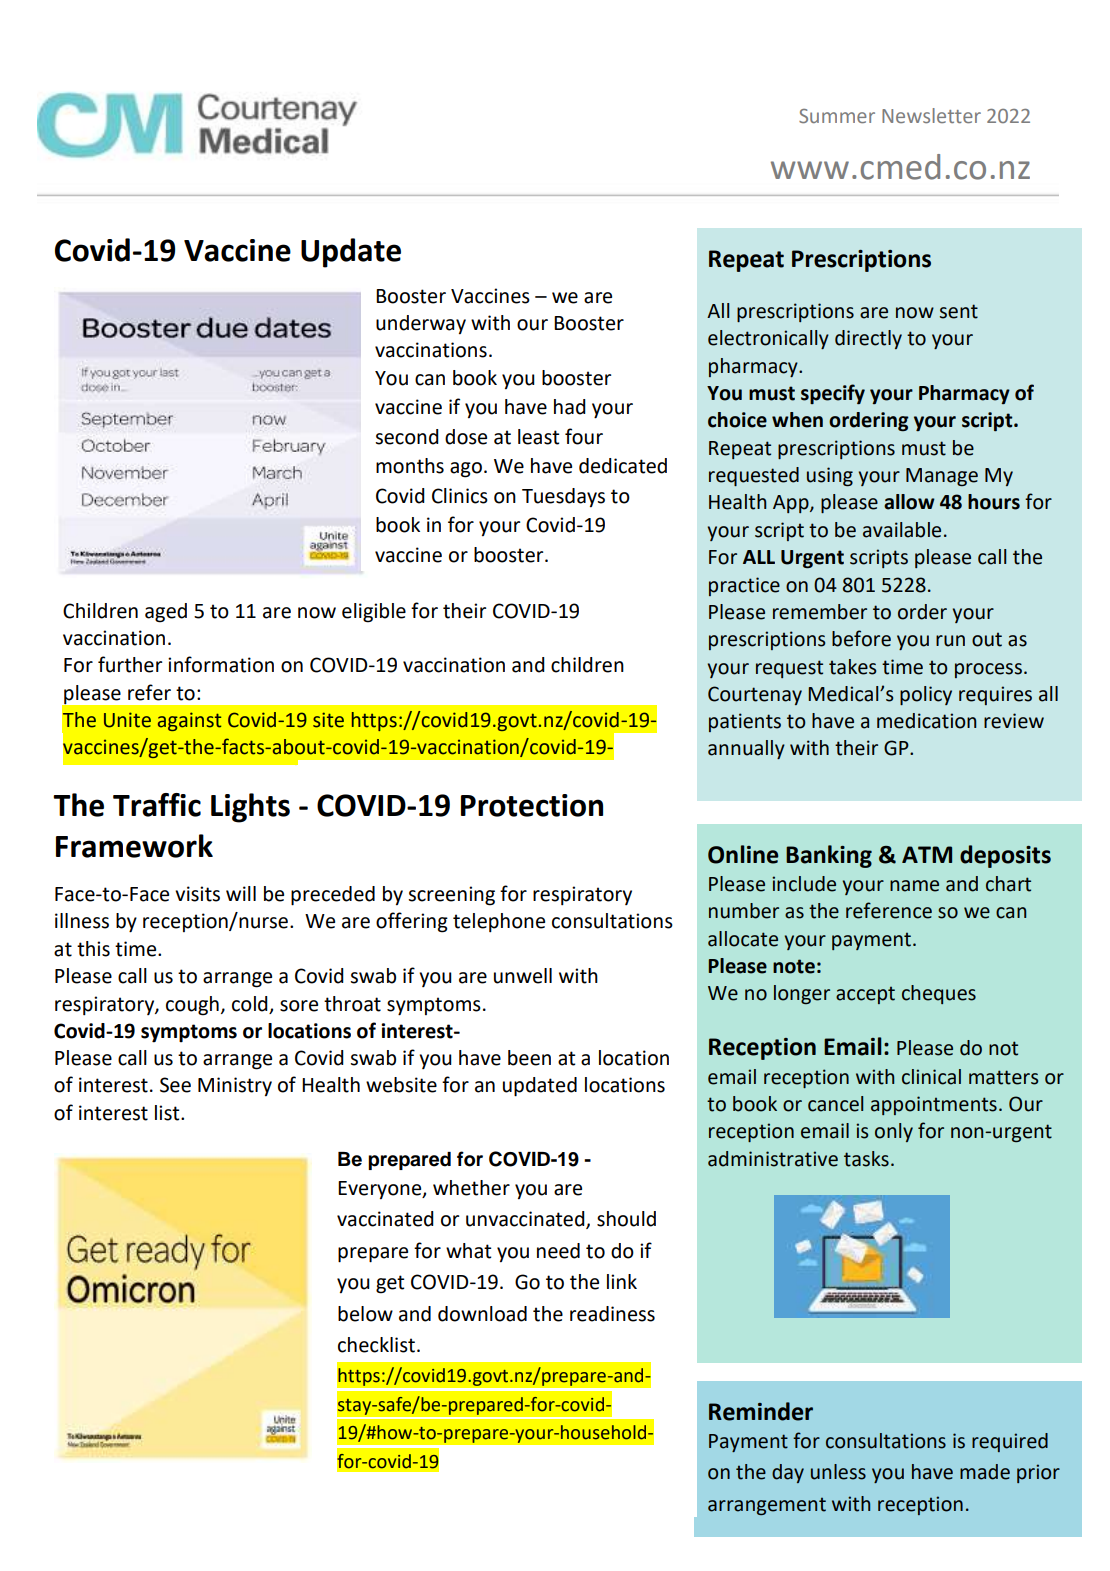  What do you see at coordinates (927, 854) in the screenshot?
I see `ATM` at bounding box center [927, 854].
